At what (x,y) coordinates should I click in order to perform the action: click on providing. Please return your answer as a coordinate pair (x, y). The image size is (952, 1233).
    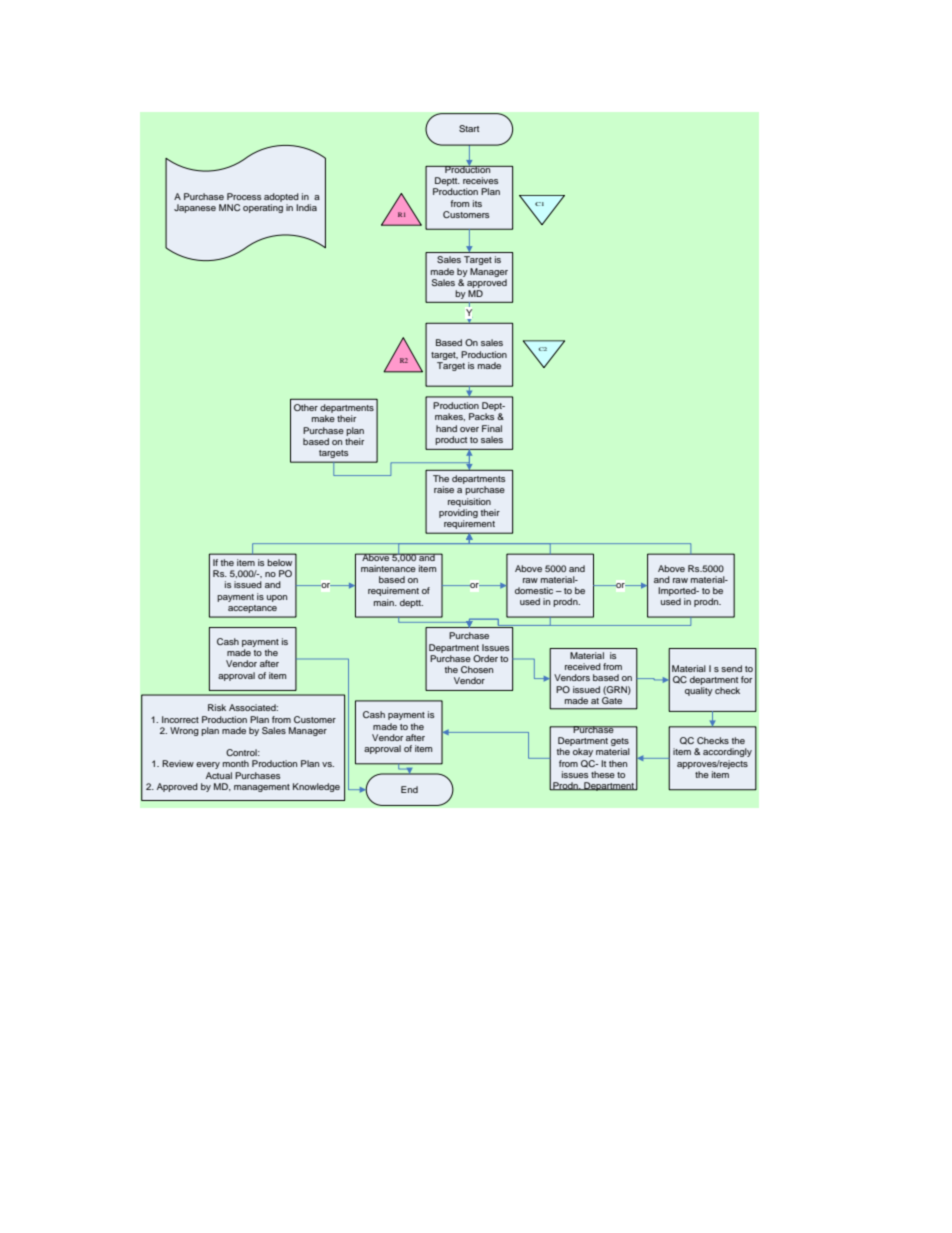
    Looking at the image, I should click on (458, 513).
